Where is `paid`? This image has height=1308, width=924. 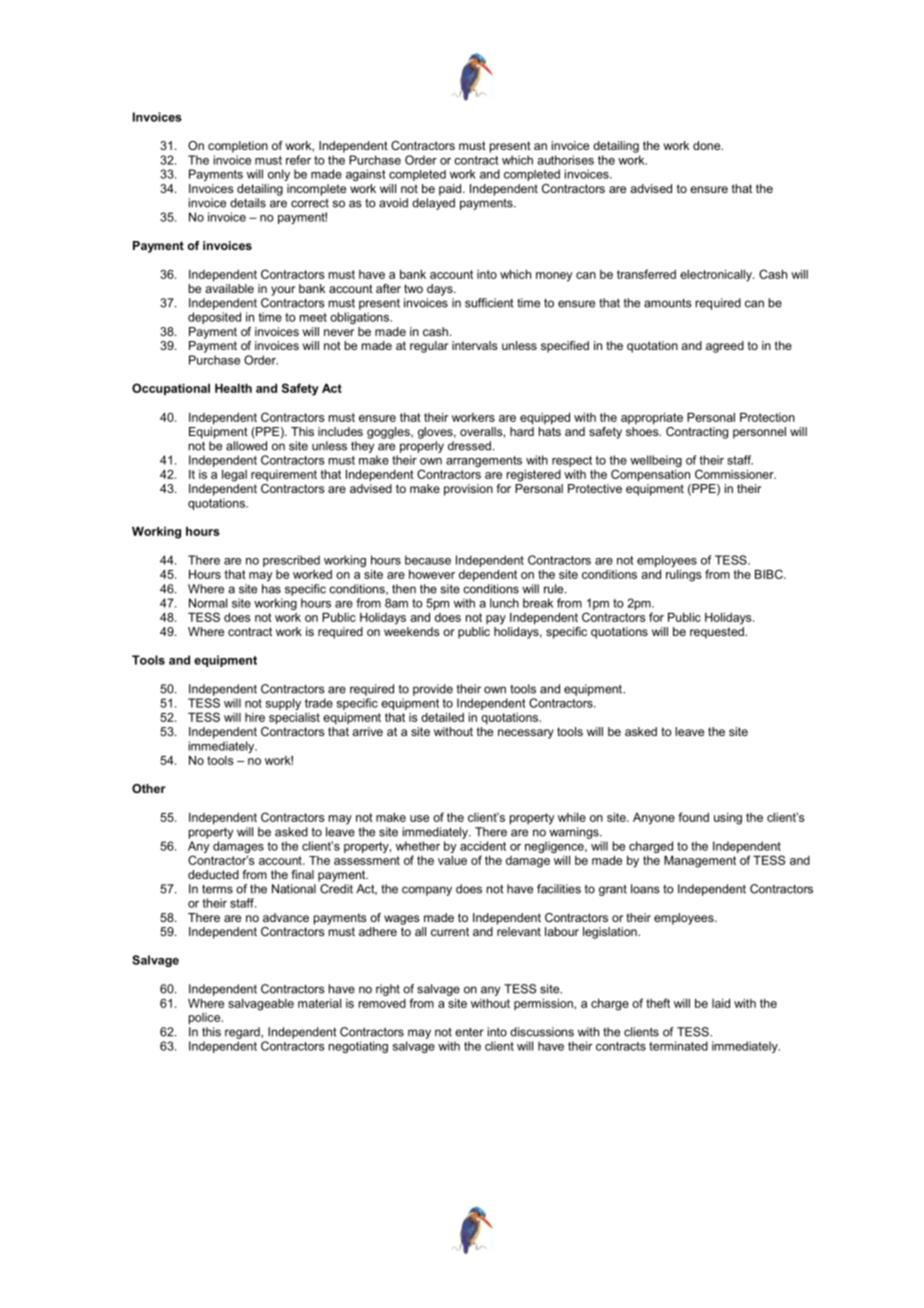 paid is located at coordinates (450, 190).
